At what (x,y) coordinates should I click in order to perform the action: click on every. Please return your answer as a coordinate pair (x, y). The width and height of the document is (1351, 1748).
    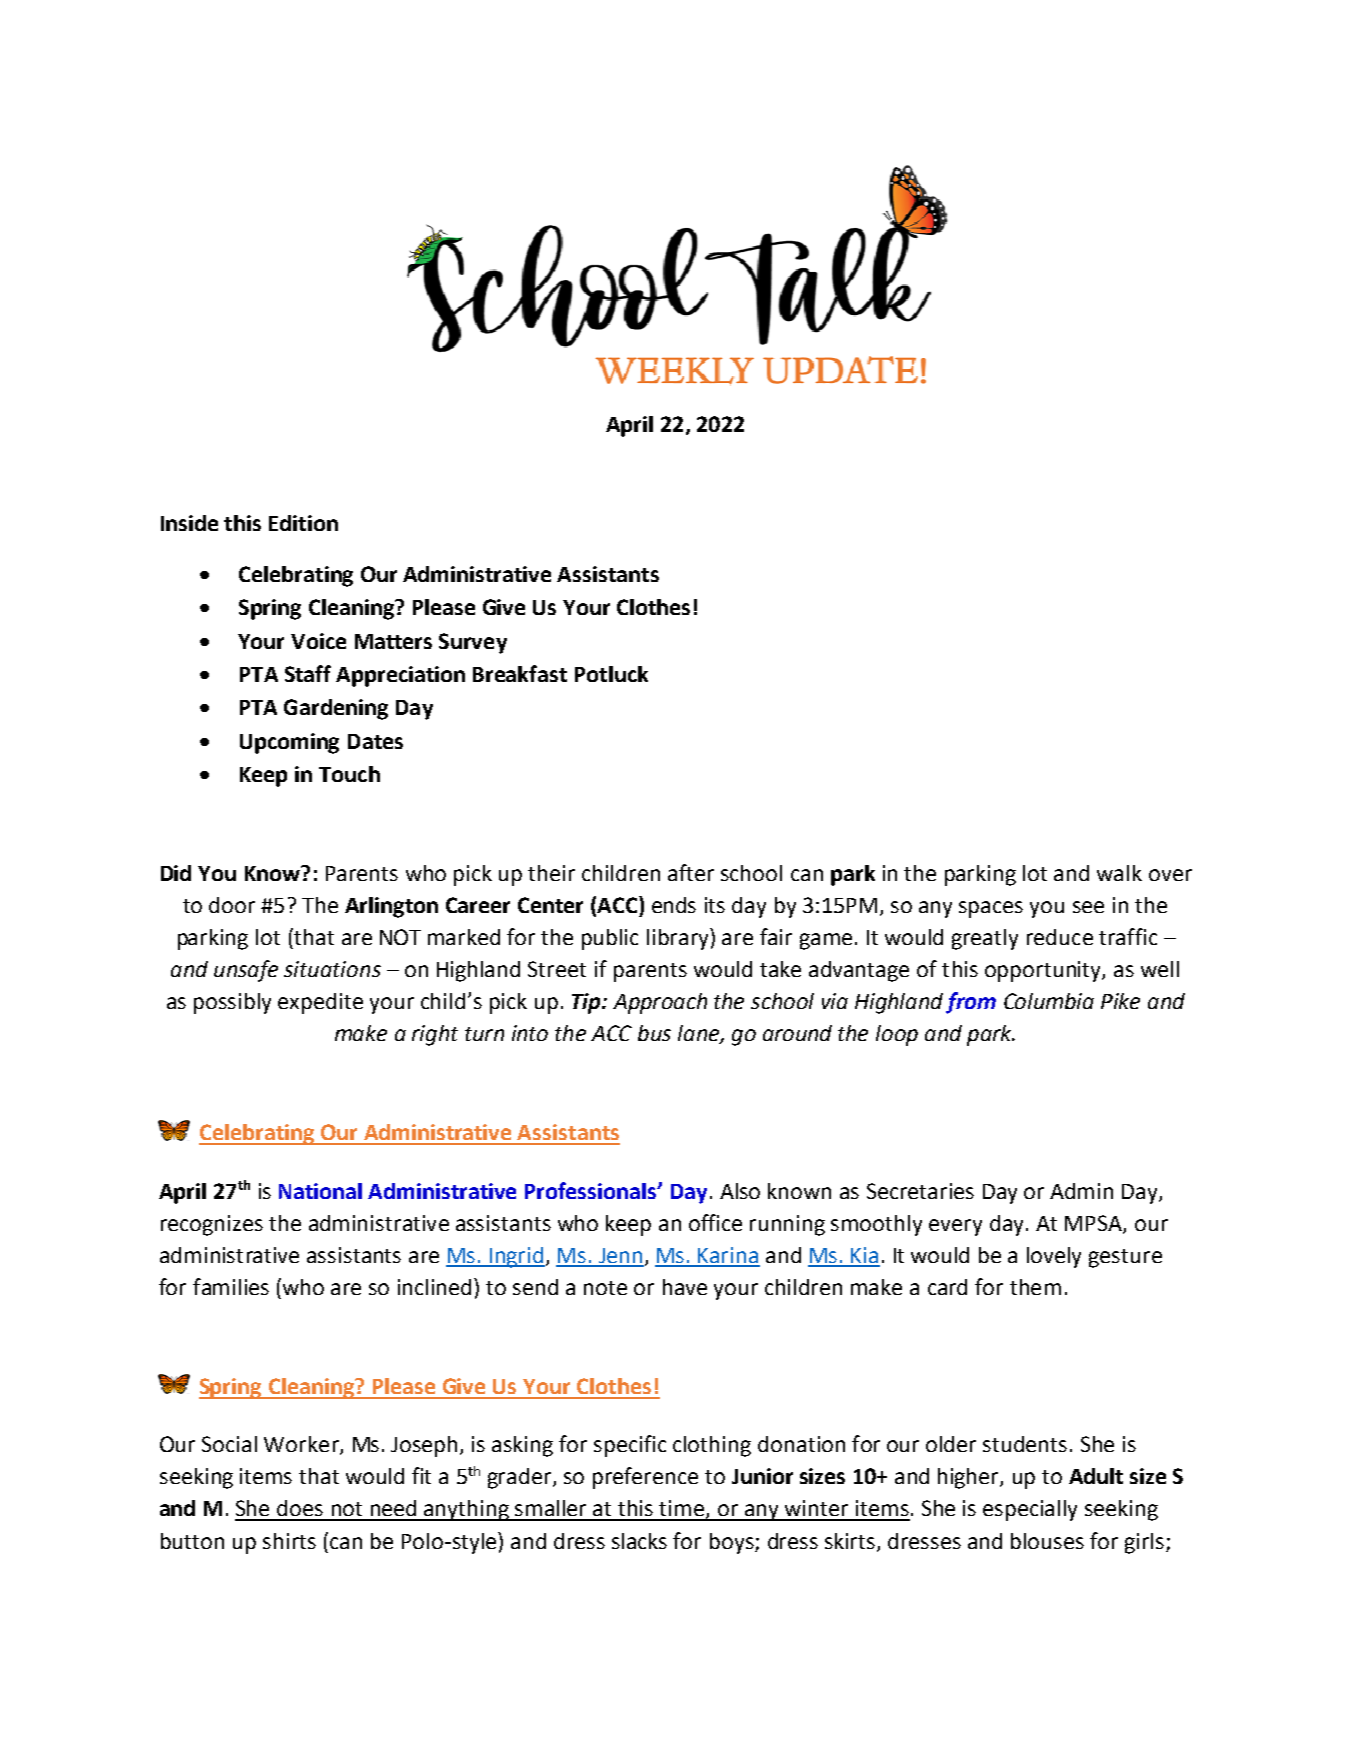
    Looking at the image, I should click on (955, 1227).
